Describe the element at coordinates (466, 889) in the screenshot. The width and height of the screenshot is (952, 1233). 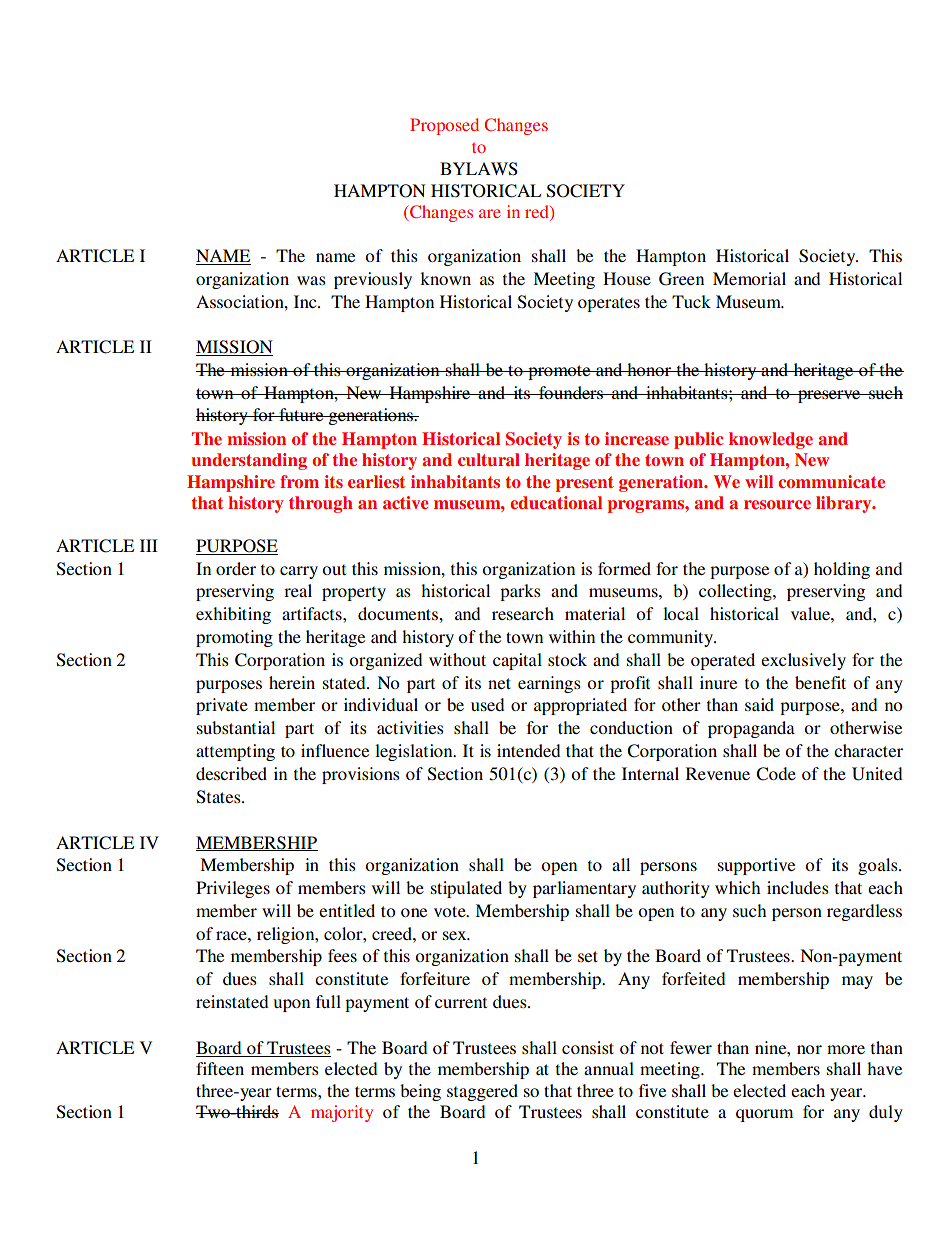
I see `stipulated` at that location.
